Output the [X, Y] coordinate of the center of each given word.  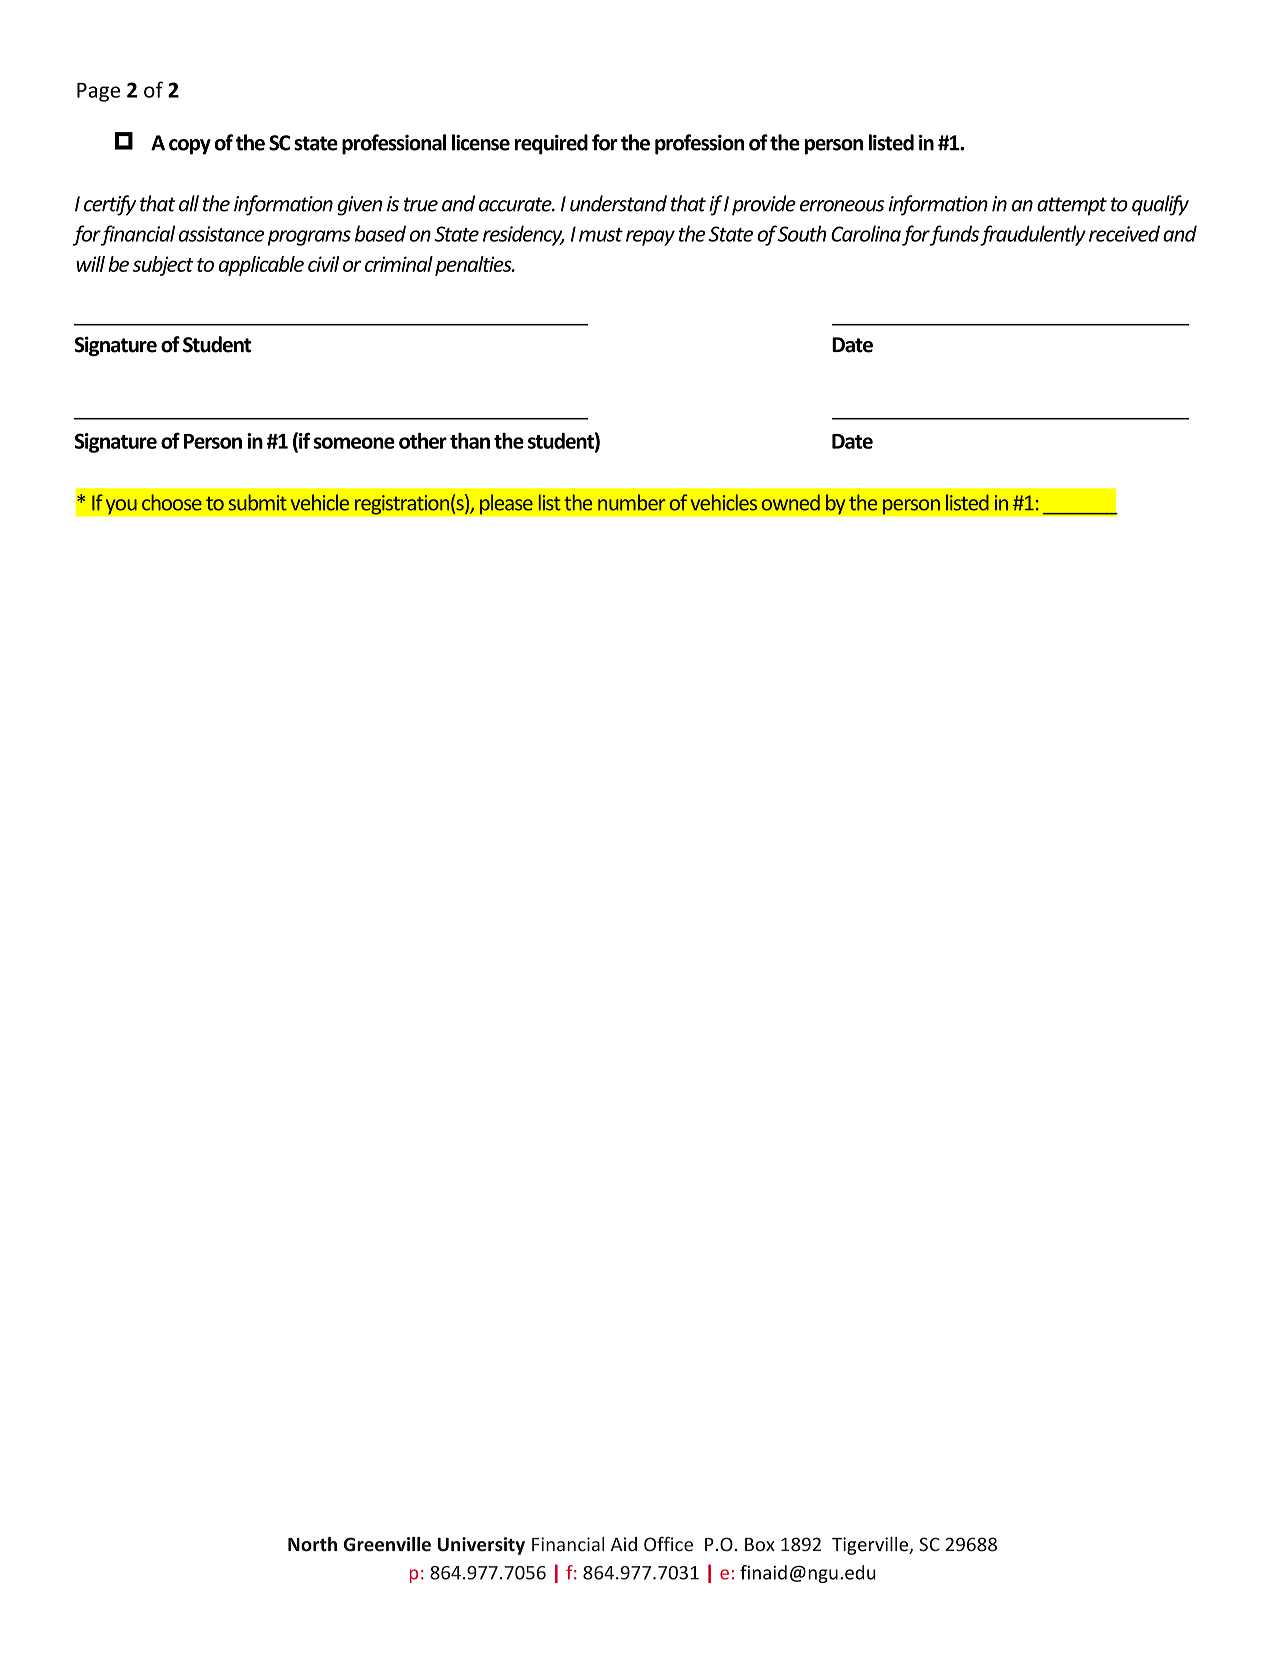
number [632, 502]
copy [190, 147]
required [551, 144]
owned [791, 502]
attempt [1072, 206]
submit [258, 502]
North [312, 1544]
